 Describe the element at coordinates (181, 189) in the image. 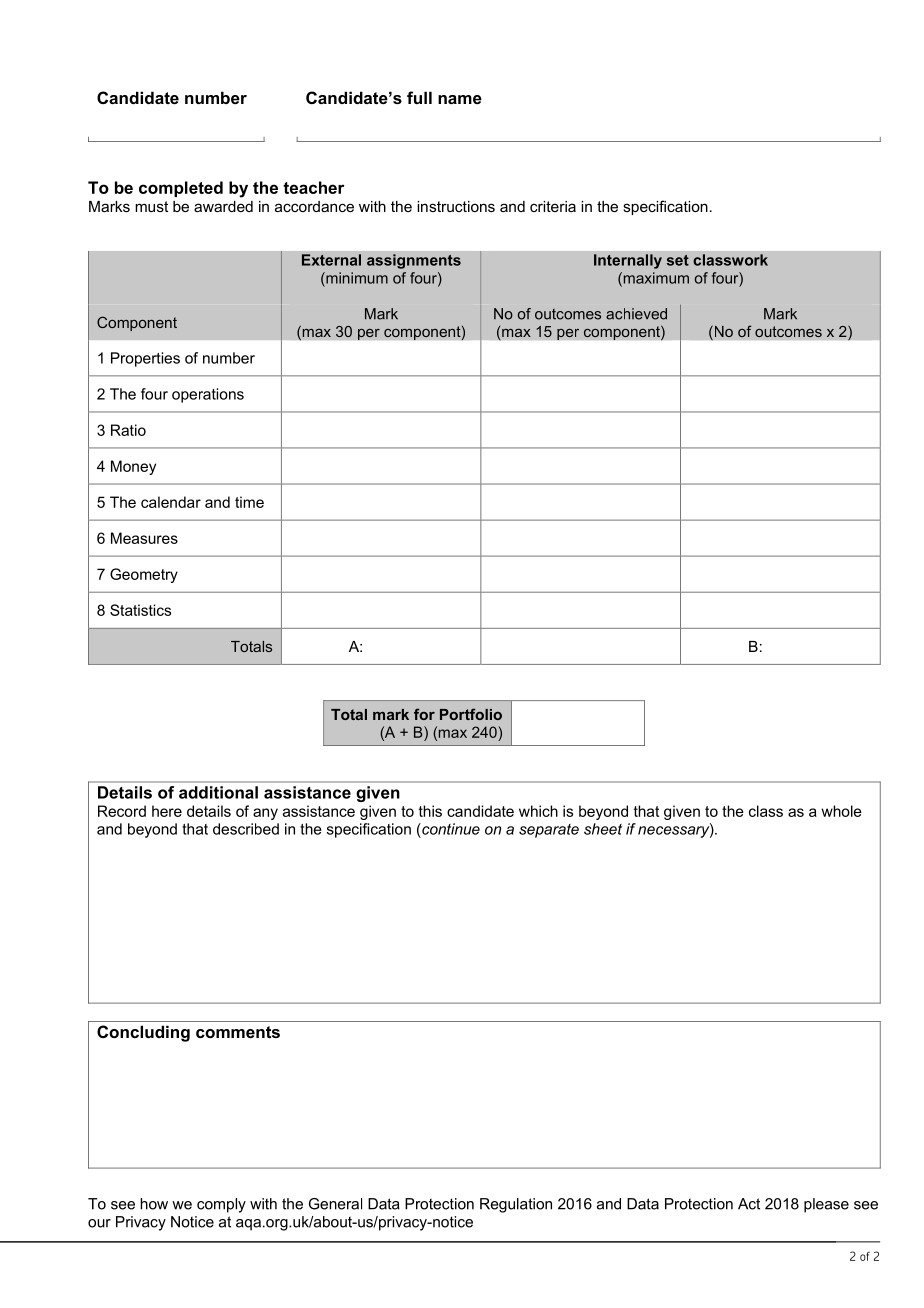

I see `completed` at that location.
